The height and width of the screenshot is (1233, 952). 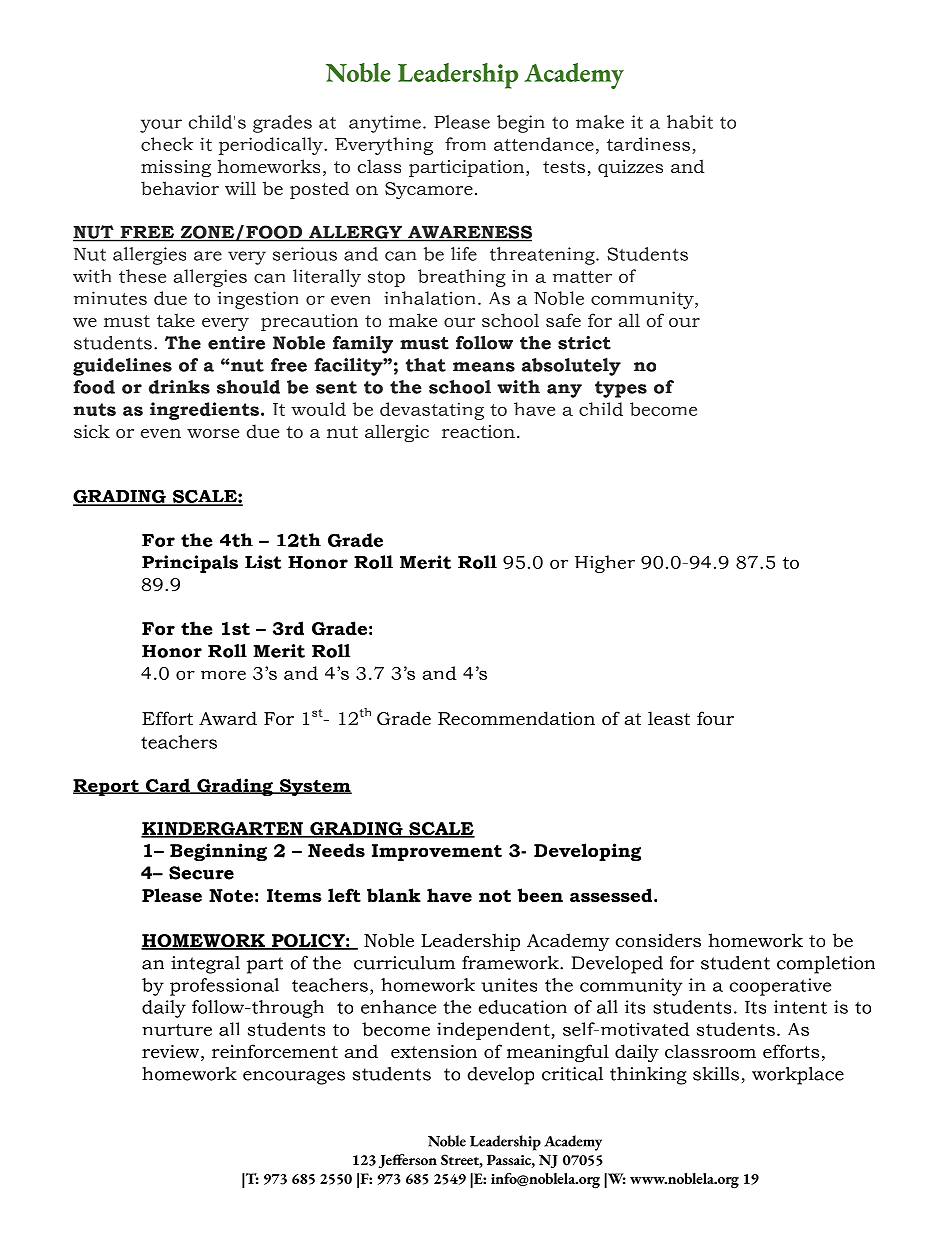 I want to click on Recommendation, so click(x=516, y=718).
